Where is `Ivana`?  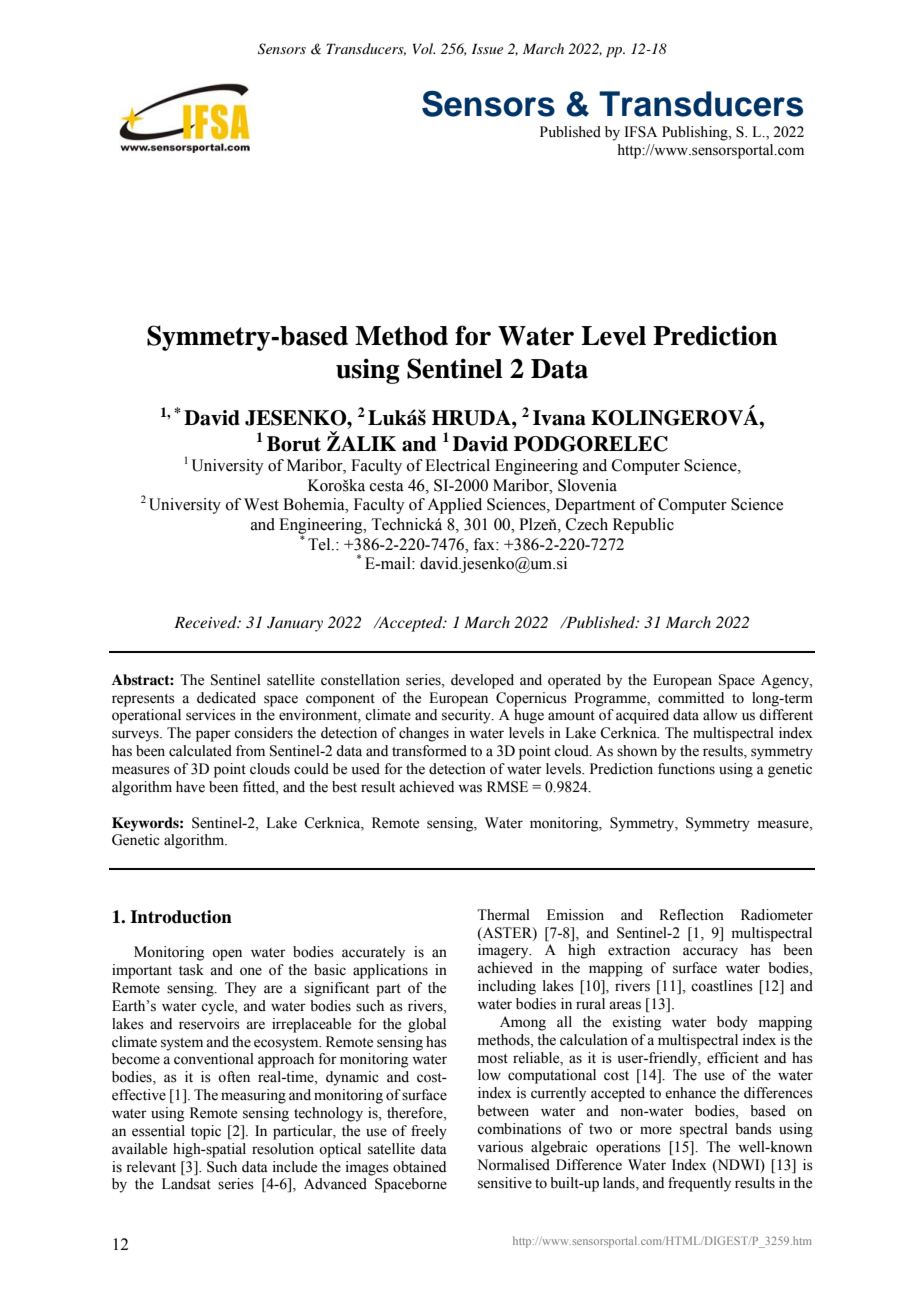
Ivana is located at coordinates (559, 418).
